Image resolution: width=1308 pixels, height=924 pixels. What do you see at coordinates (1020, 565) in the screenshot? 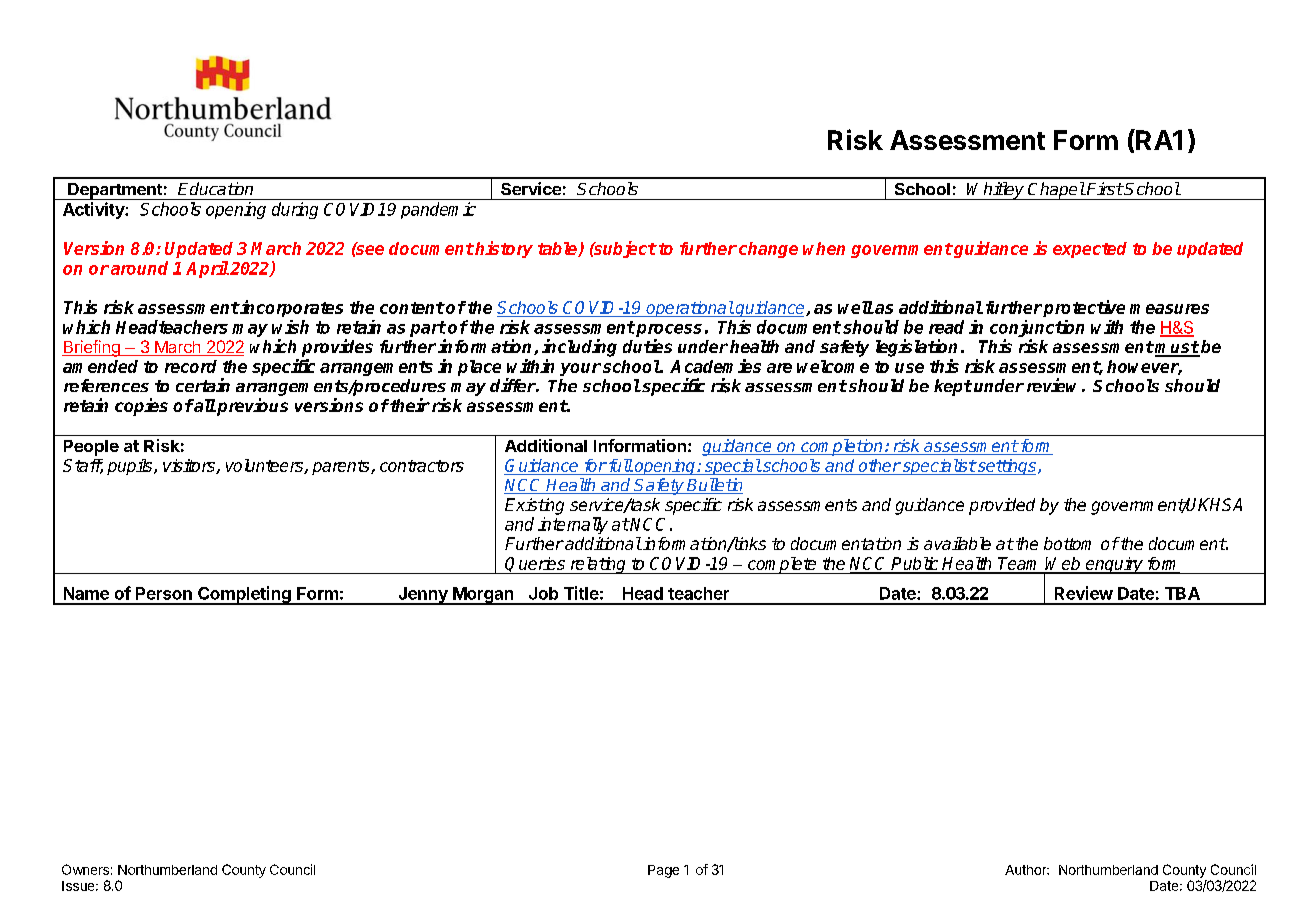
I see `Team` at bounding box center [1020, 565].
